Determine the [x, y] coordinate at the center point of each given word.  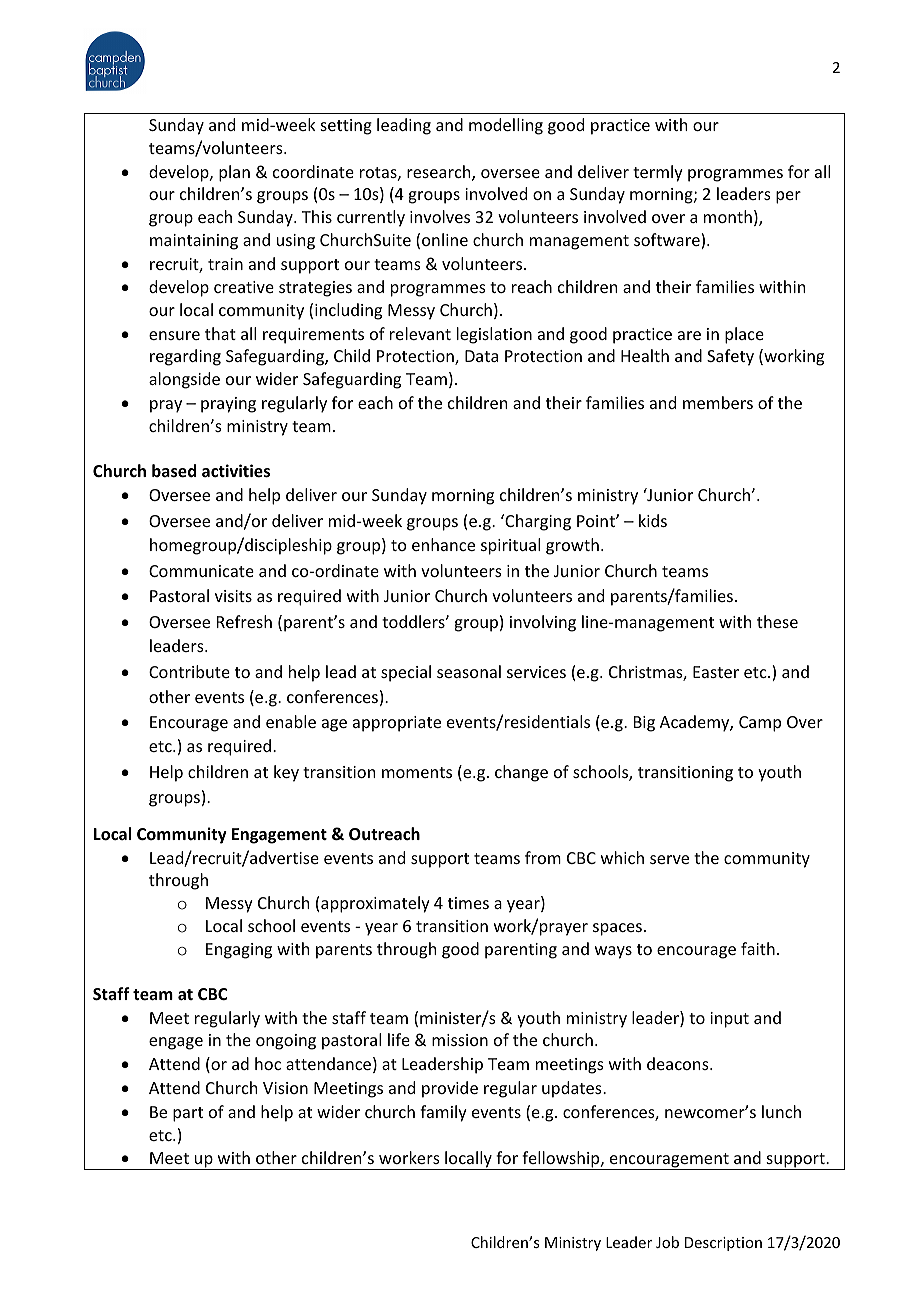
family [443, 1113]
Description [723, 1244]
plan [234, 173]
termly [658, 173]
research [440, 173]
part [188, 1114]
